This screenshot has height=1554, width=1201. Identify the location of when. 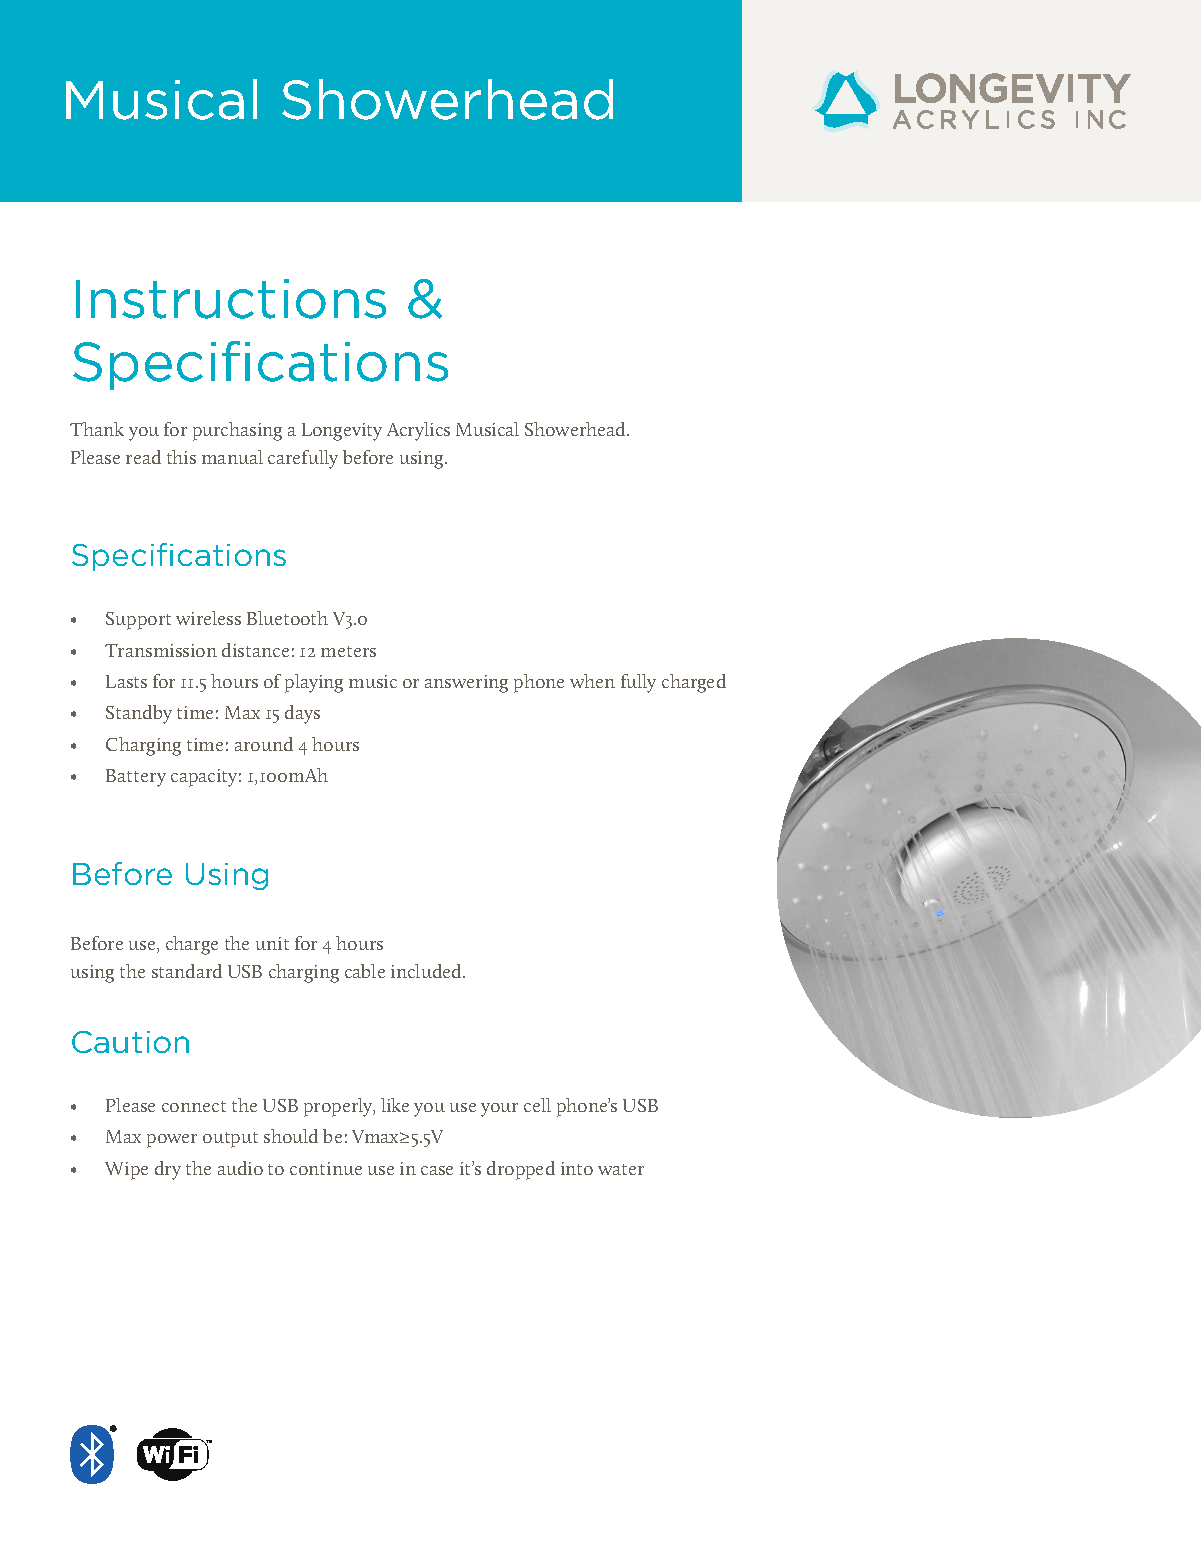
(592, 681).
